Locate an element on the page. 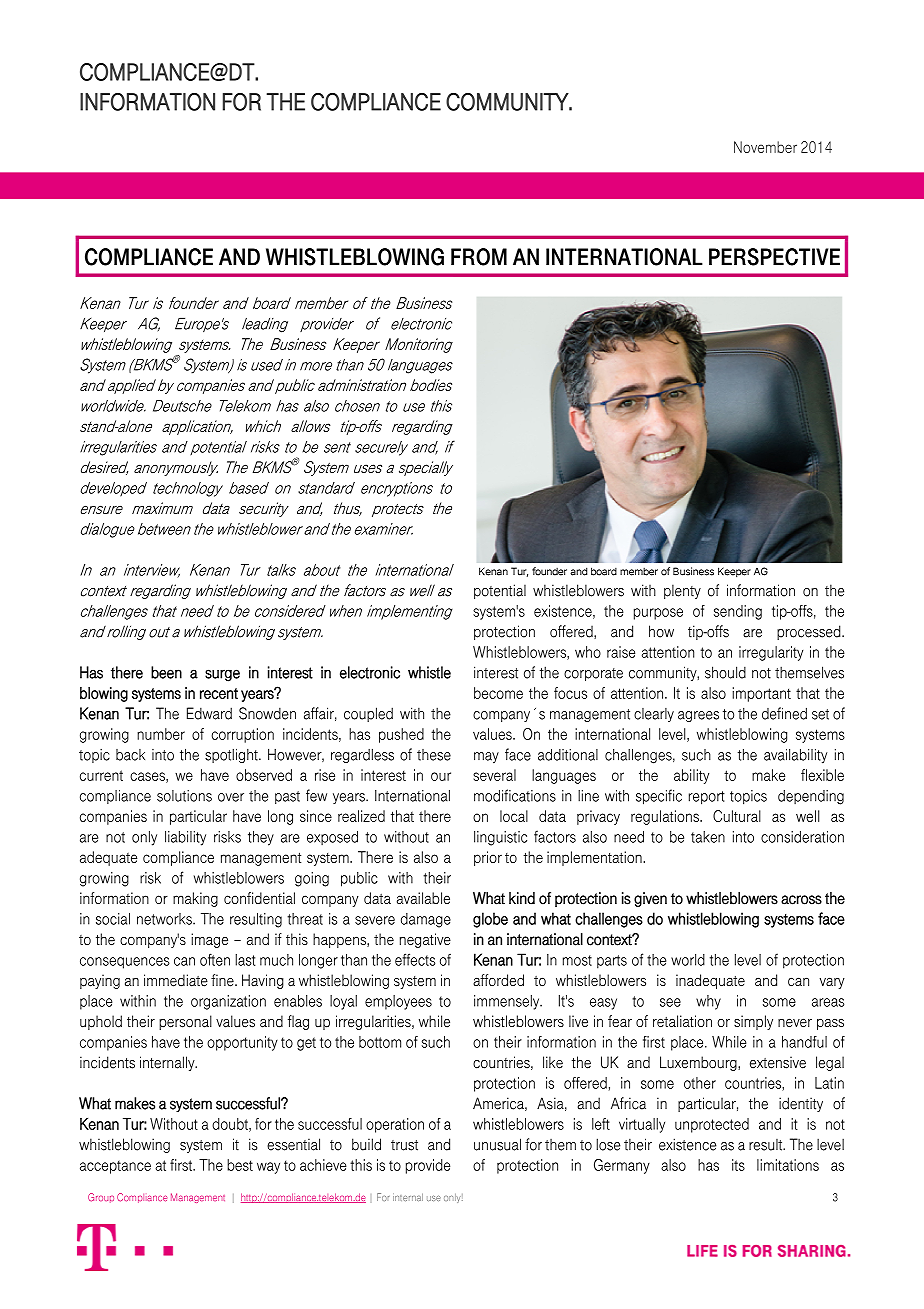 Image resolution: width=924 pixels, height=1309 pixels. who is located at coordinates (588, 652).
